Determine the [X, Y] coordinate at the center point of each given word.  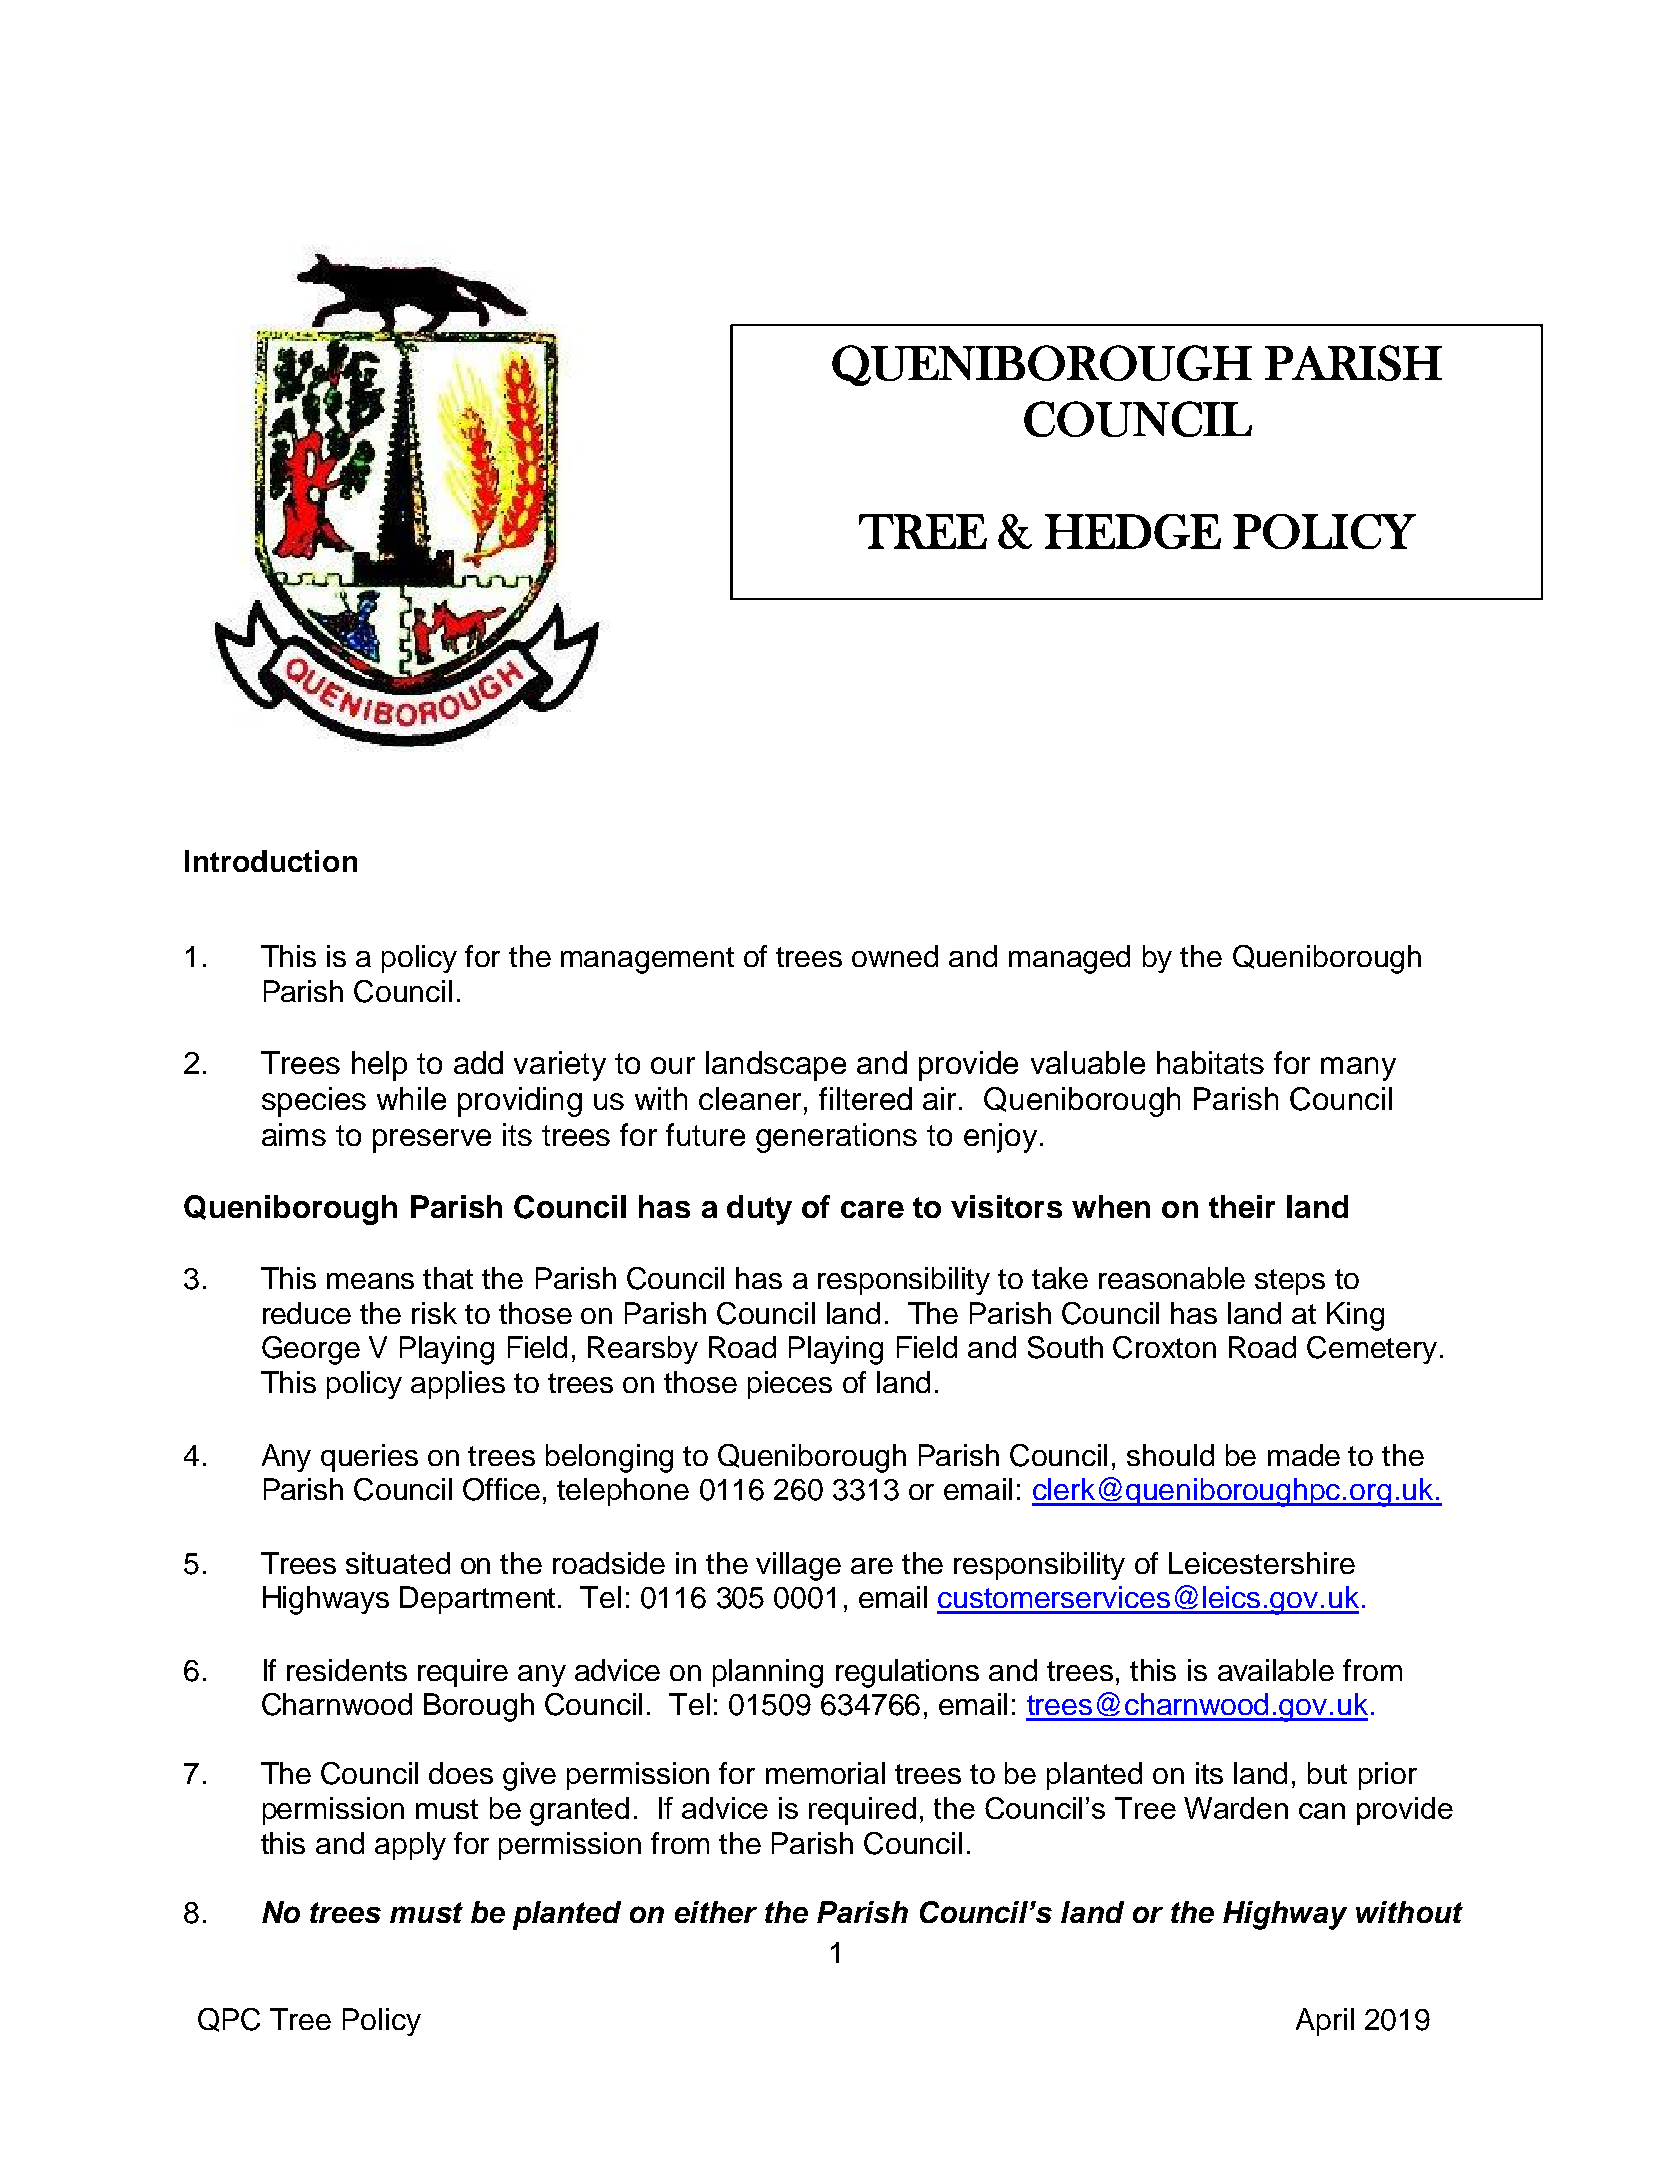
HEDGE [1133, 531]
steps [1290, 1282]
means [370, 1281]
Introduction [271, 861]
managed [1069, 959]
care [872, 1209]
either [716, 1912]
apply [410, 1846]
